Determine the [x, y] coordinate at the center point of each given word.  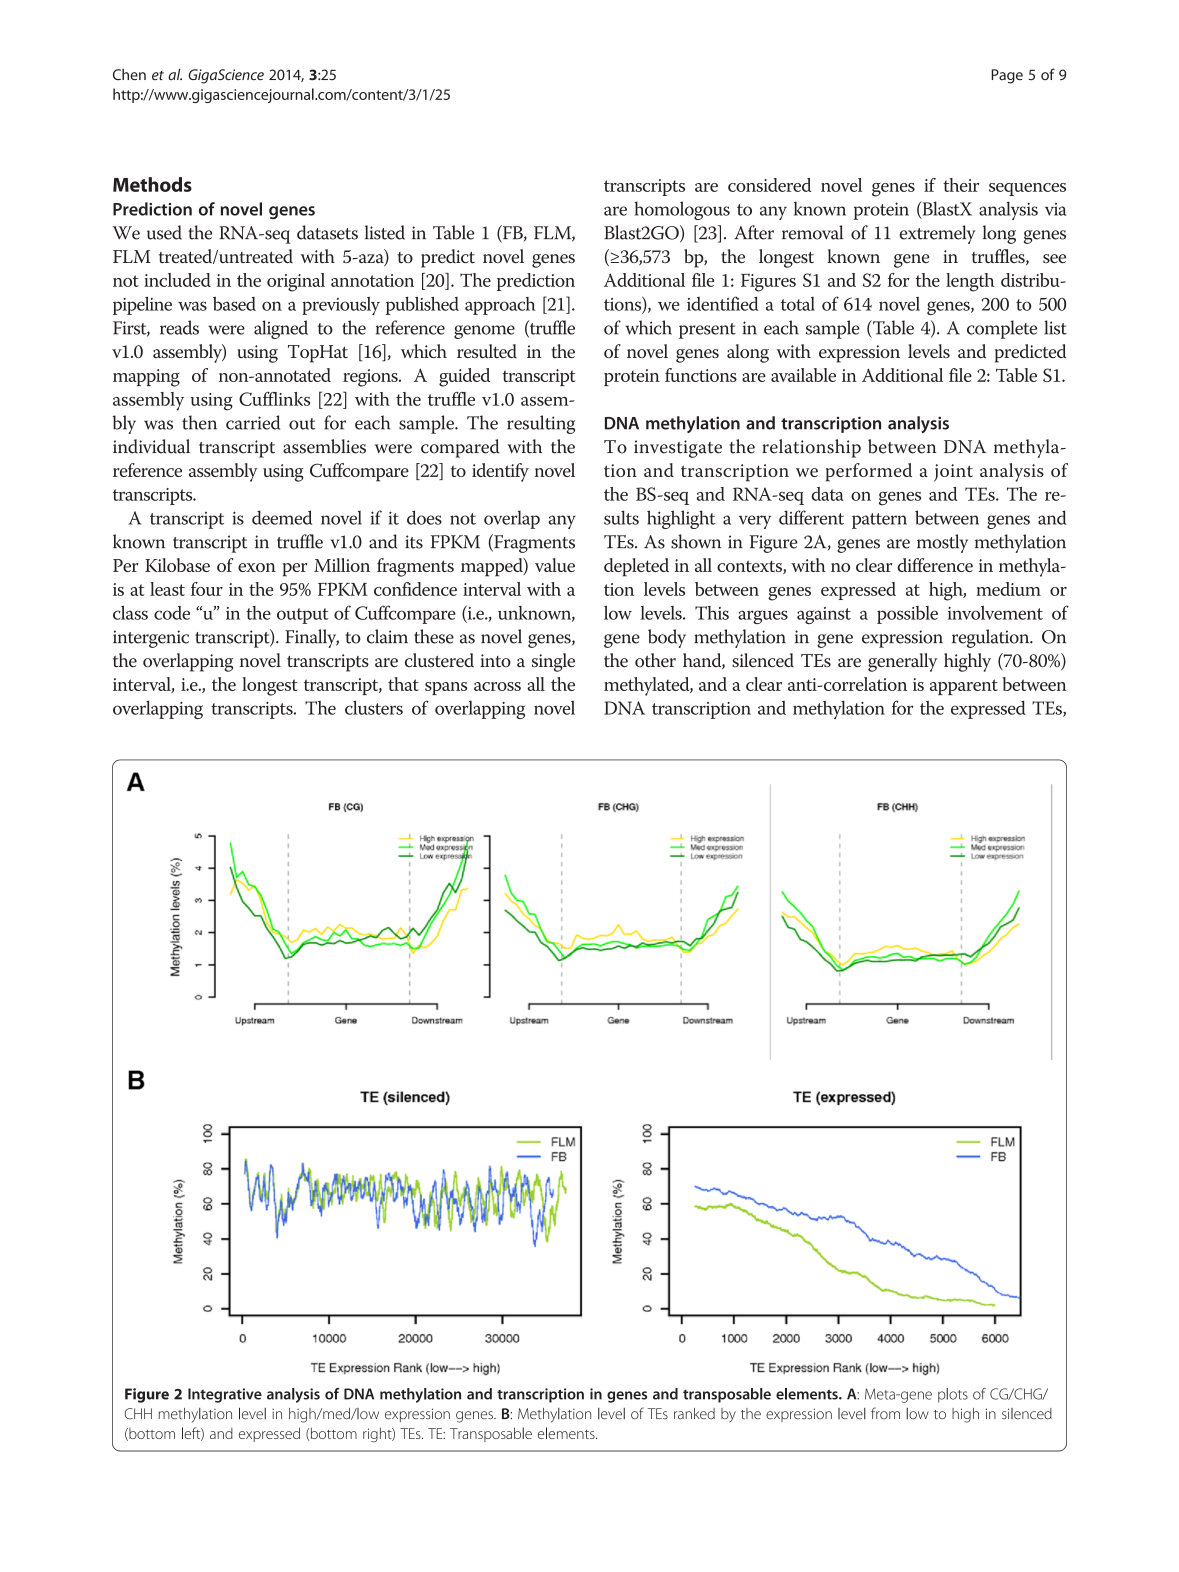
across [497, 686]
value [555, 565]
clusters [374, 707]
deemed [282, 517]
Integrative [225, 1395]
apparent [964, 687]
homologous [682, 210]
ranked [694, 1414]
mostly [942, 543]
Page [1007, 76]
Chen [129, 74]
